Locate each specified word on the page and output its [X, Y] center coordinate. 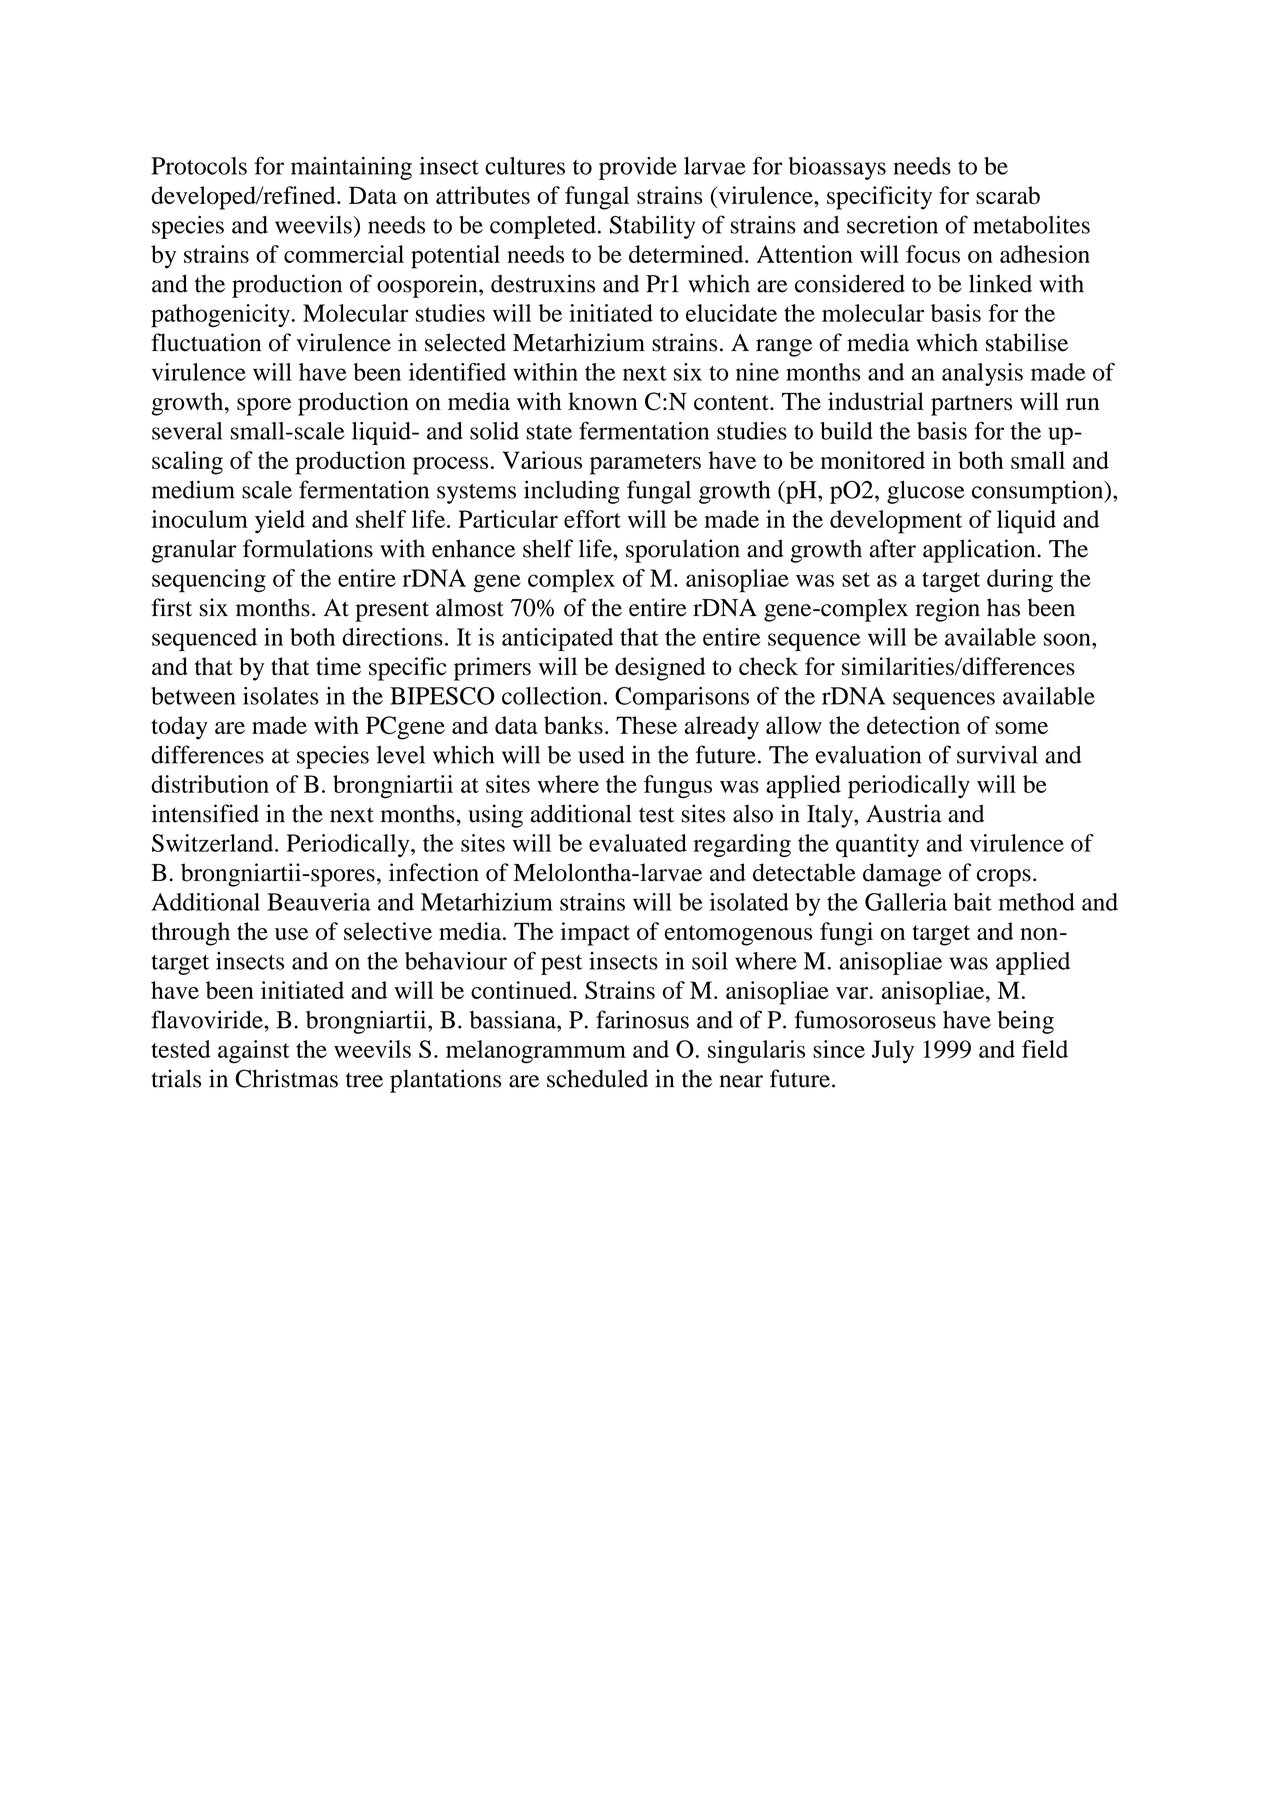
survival [997, 754]
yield [280, 522]
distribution [210, 784]
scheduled [597, 1078]
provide [638, 168]
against [253, 1052]
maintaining [351, 168]
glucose [926, 492]
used [601, 755]
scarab [1008, 195]
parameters [645, 464]
